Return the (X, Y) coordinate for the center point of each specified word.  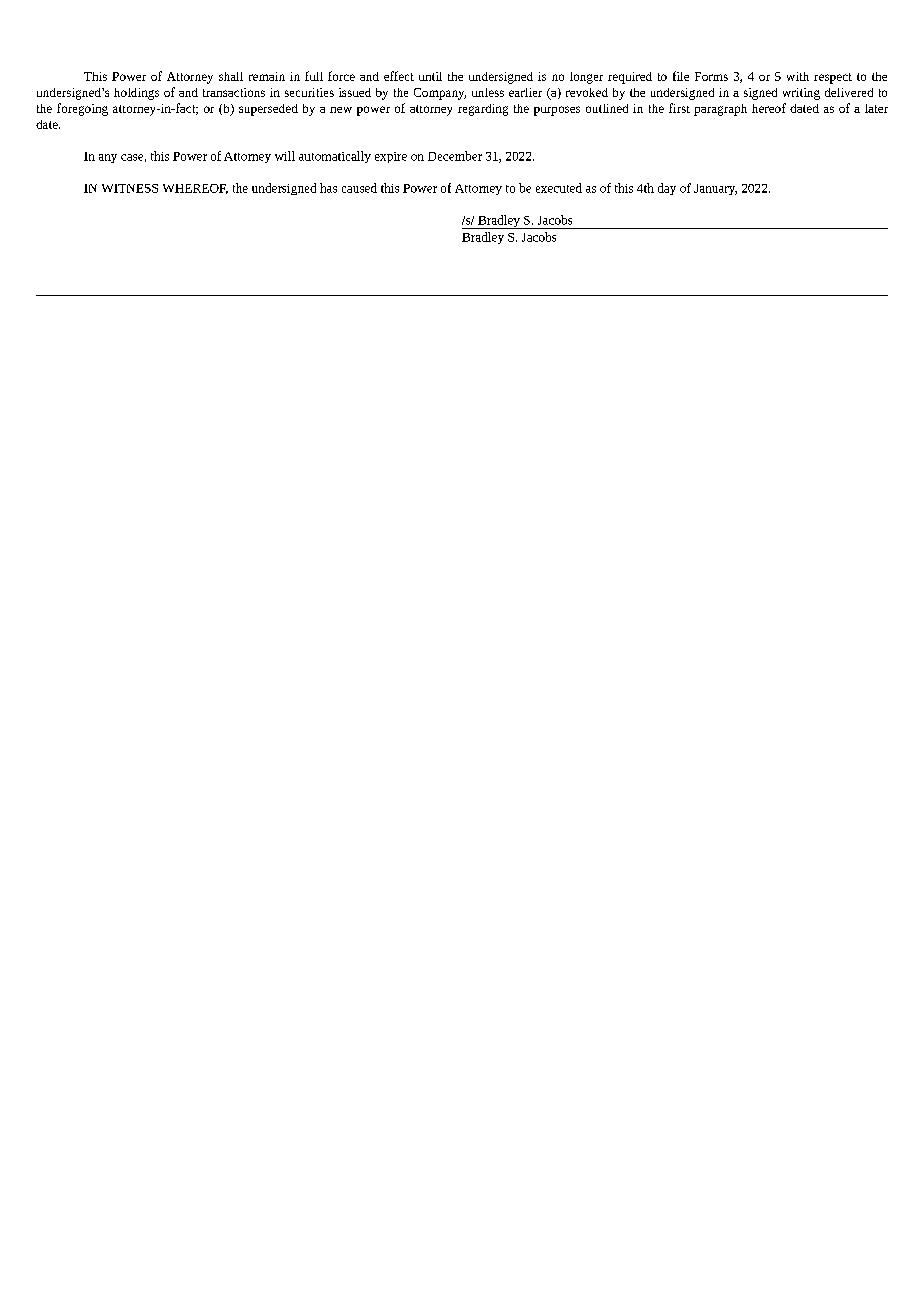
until (430, 76)
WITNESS (130, 188)
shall (231, 76)
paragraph (720, 110)
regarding (483, 110)
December (455, 156)
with (798, 76)
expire (391, 157)
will (285, 156)
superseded (268, 110)
